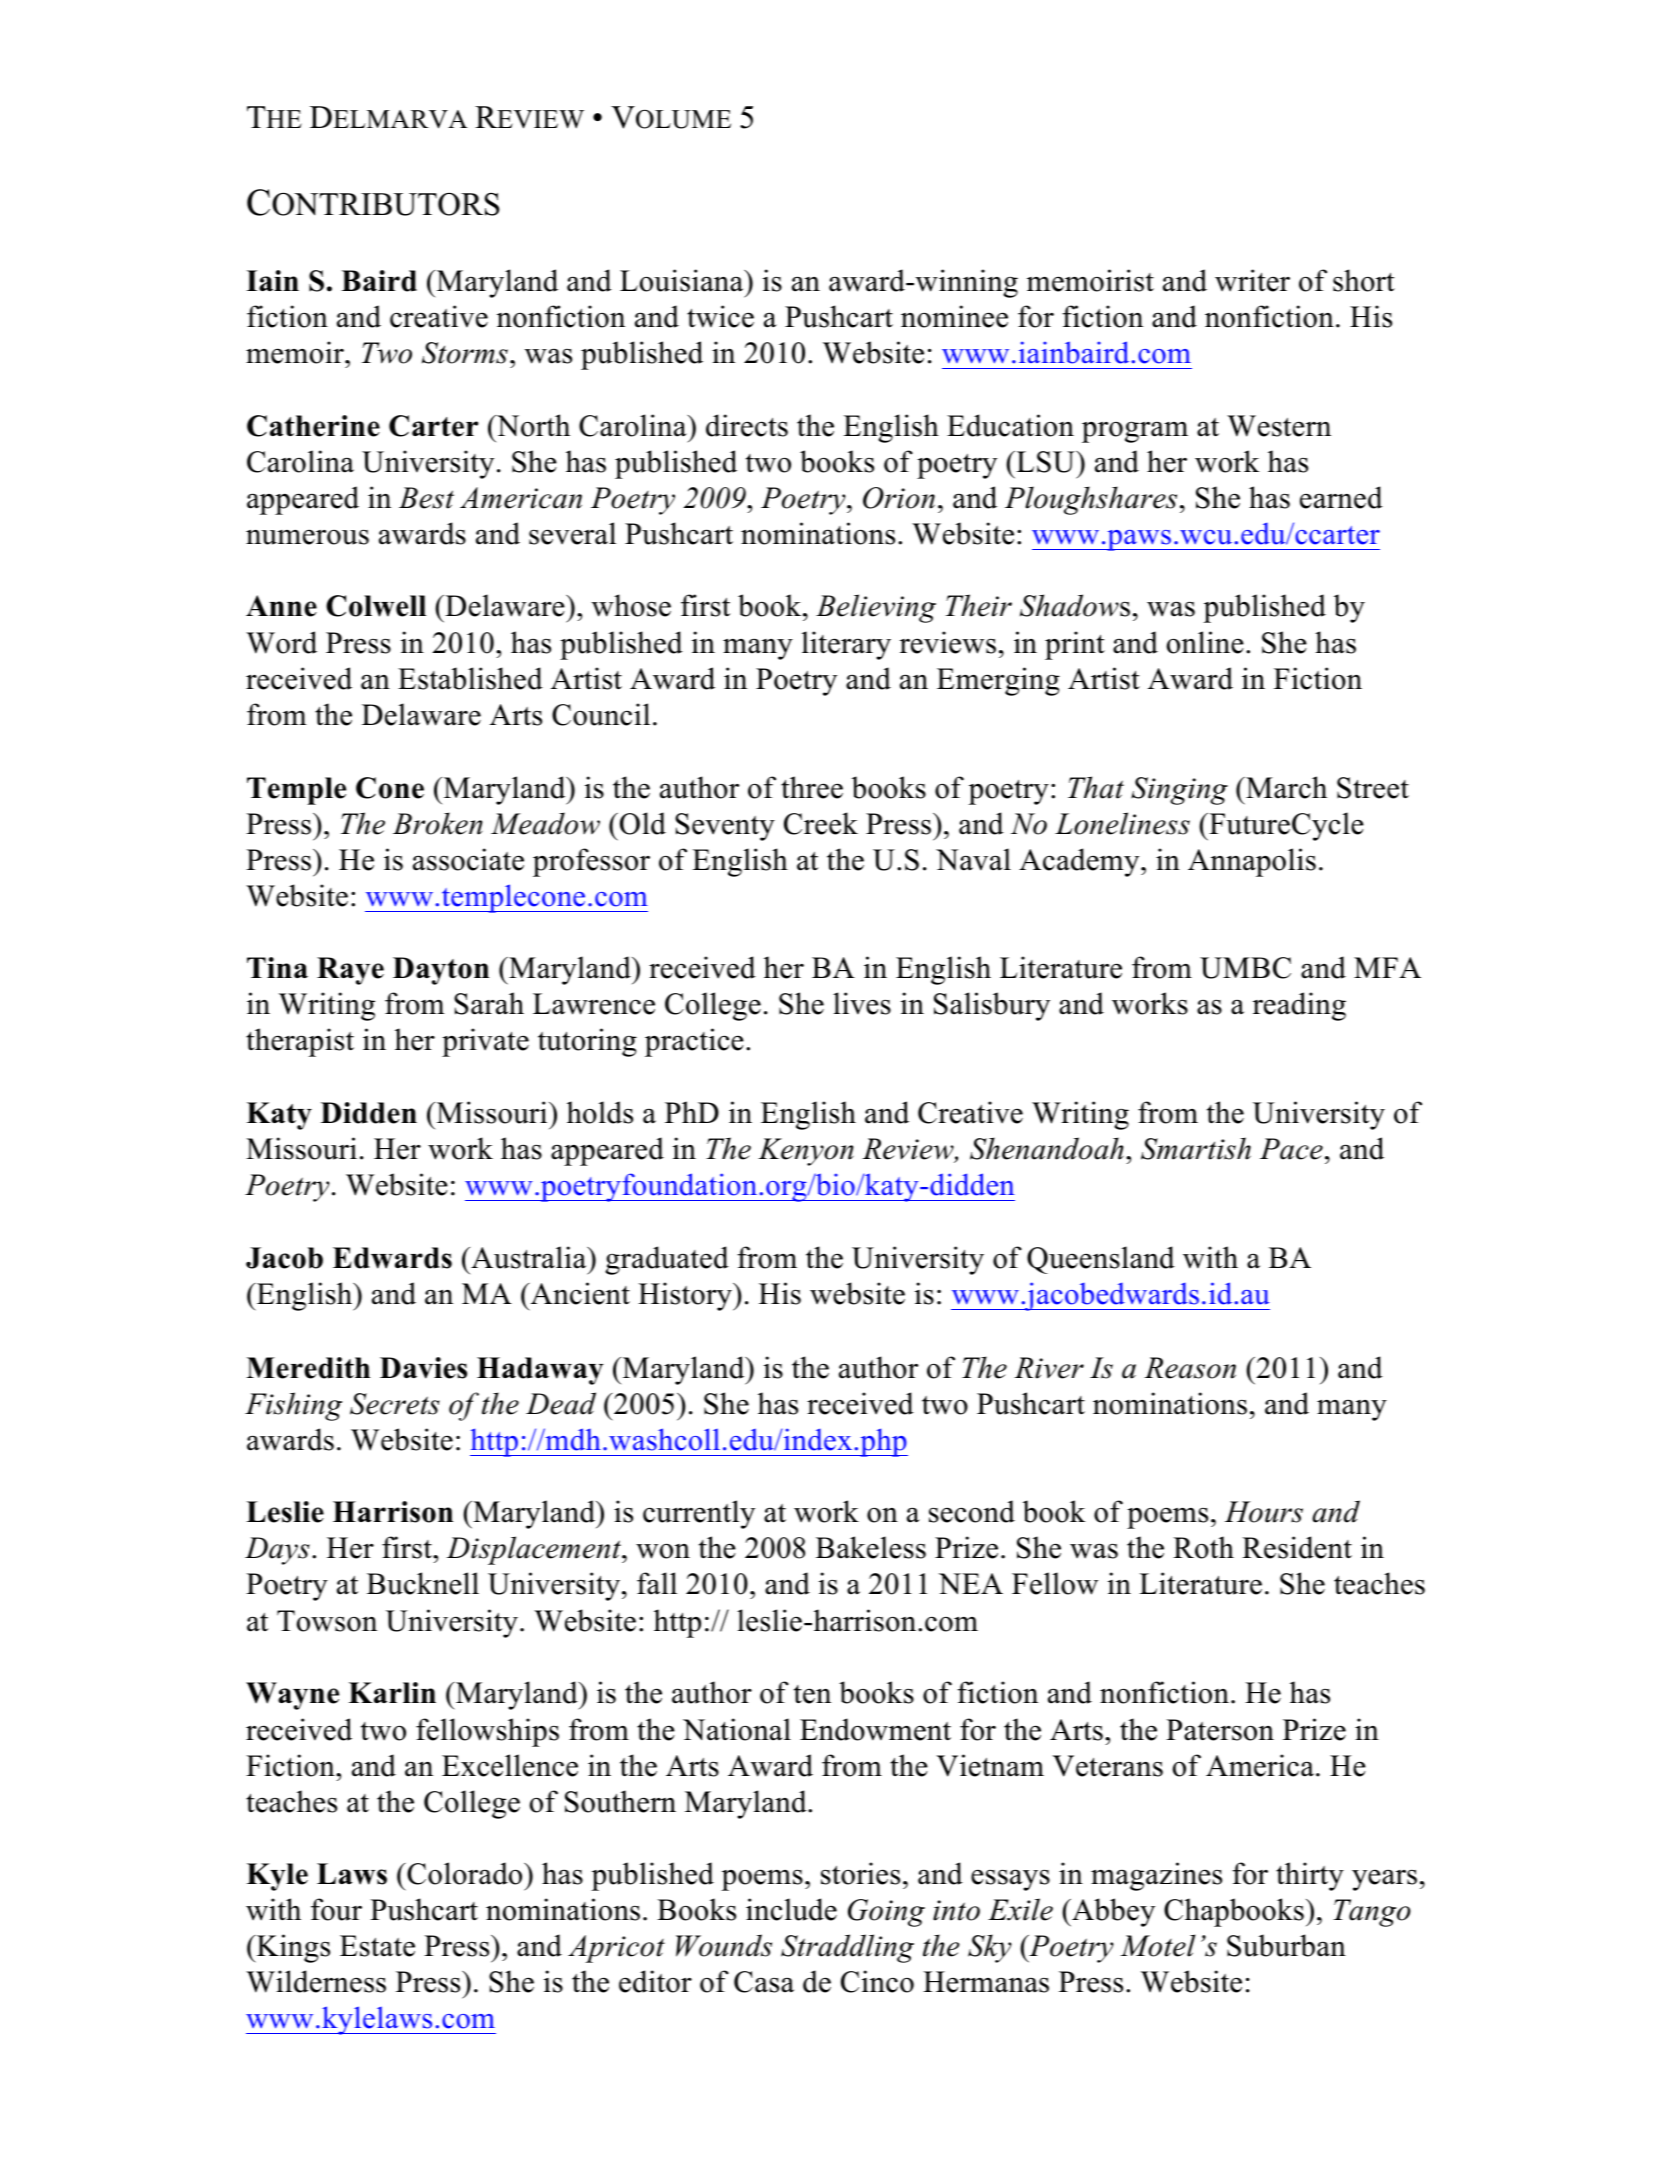 This screenshot has width=1673, height=2166. What do you see at coordinates (535, 1550) in the screenshot?
I see `Displacement` at bounding box center [535, 1550].
